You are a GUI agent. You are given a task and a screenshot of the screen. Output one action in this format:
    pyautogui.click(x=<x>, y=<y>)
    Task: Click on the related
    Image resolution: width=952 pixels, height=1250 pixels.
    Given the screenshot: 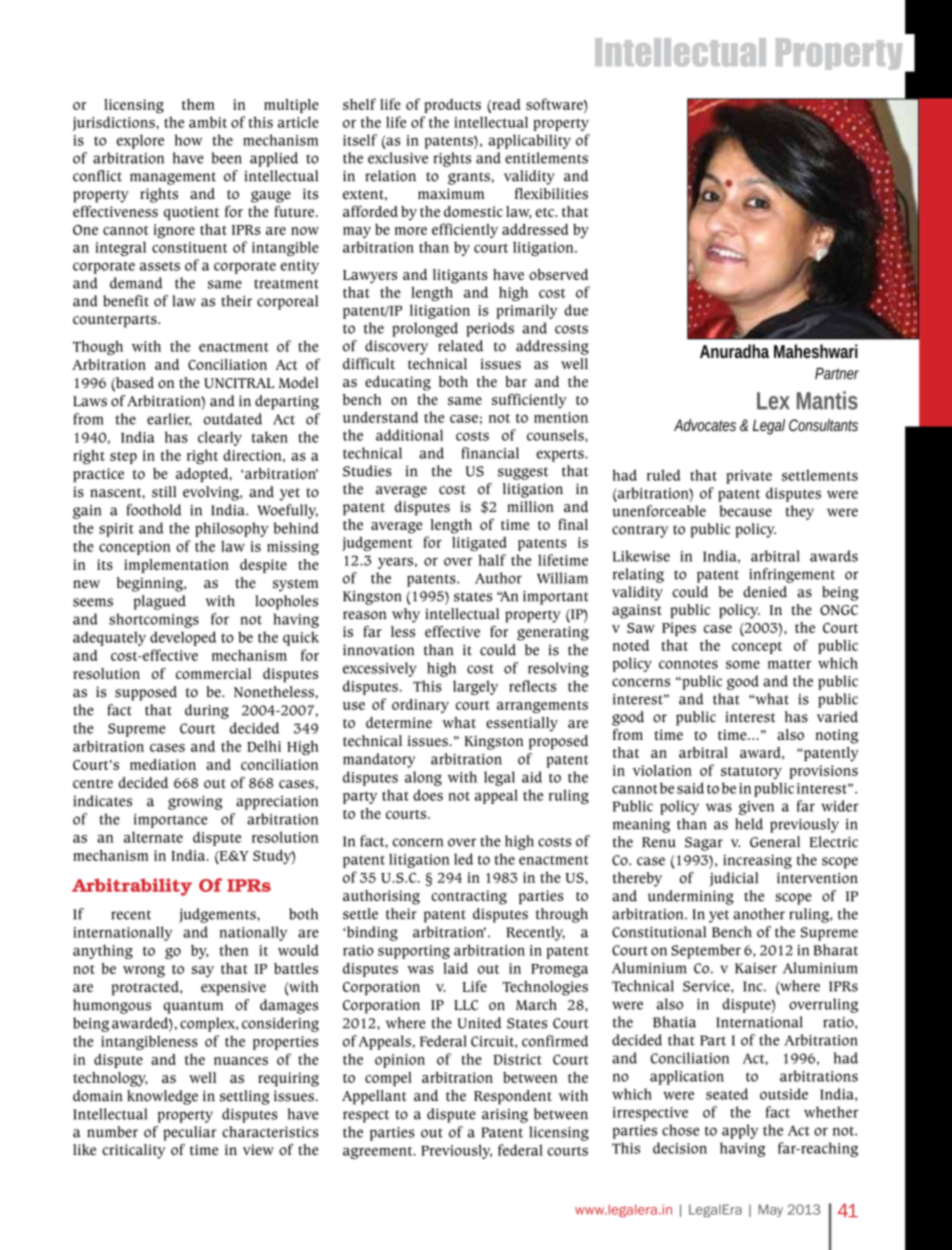 What is the action you would take?
    pyautogui.click(x=460, y=346)
